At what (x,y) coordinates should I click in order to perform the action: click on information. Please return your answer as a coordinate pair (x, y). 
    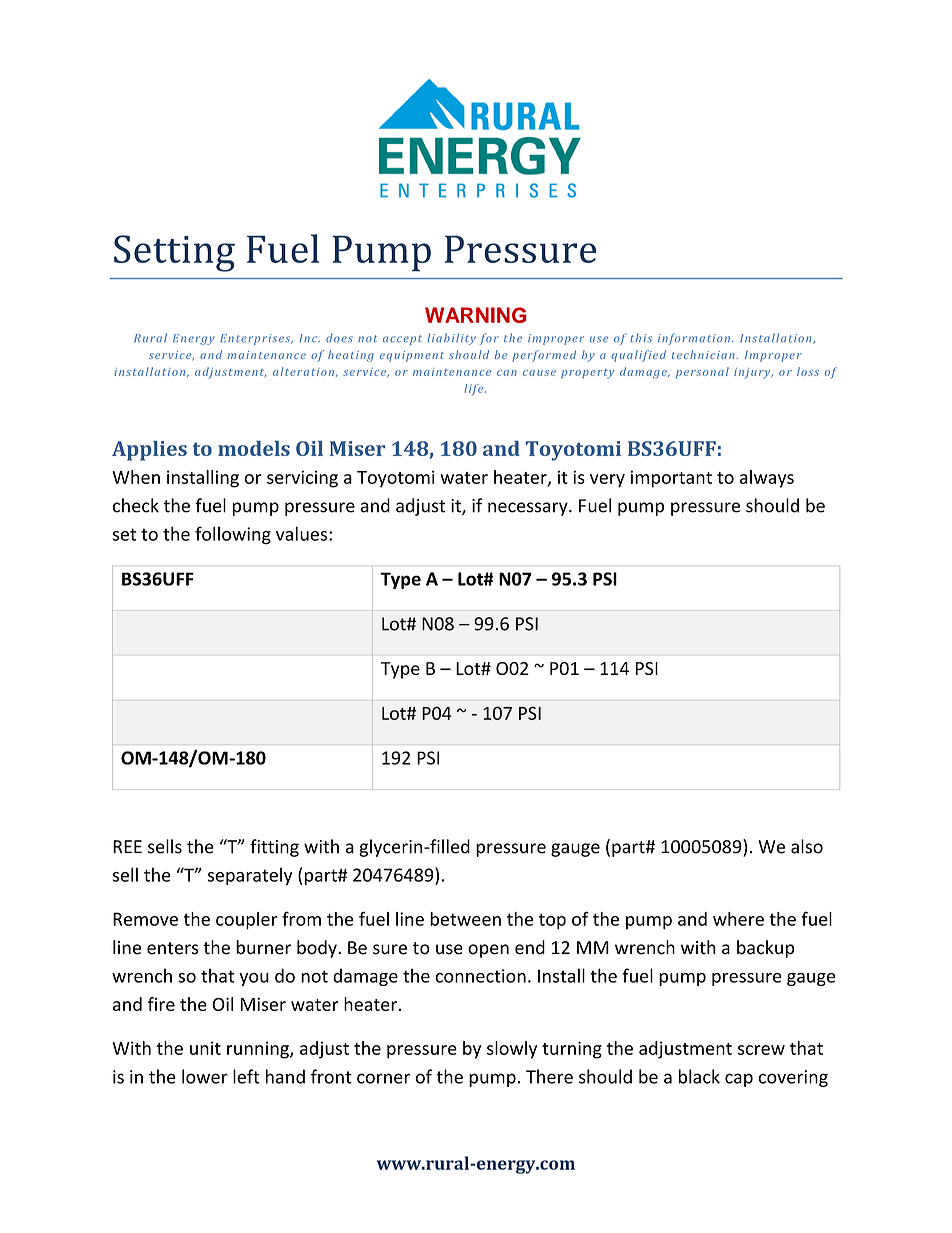
    Looking at the image, I should click on (694, 339).
